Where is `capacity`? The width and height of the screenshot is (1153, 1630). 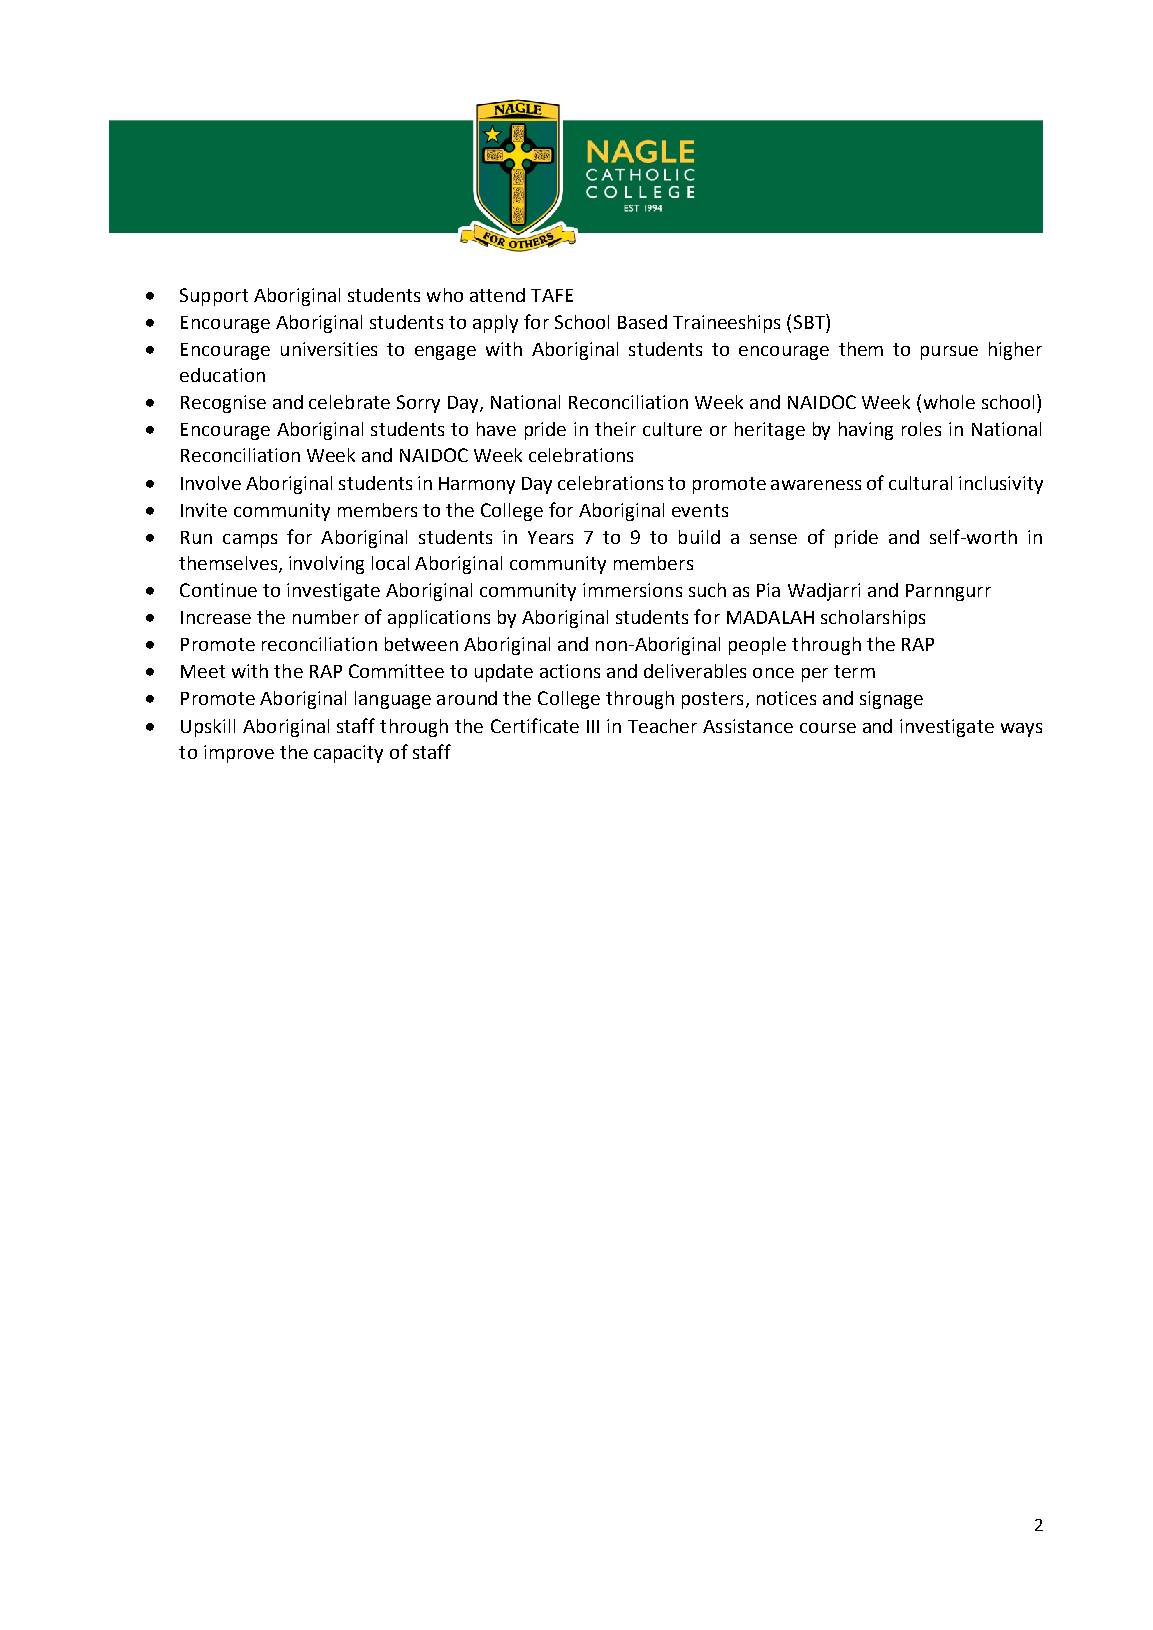
capacity is located at coordinates (348, 754).
